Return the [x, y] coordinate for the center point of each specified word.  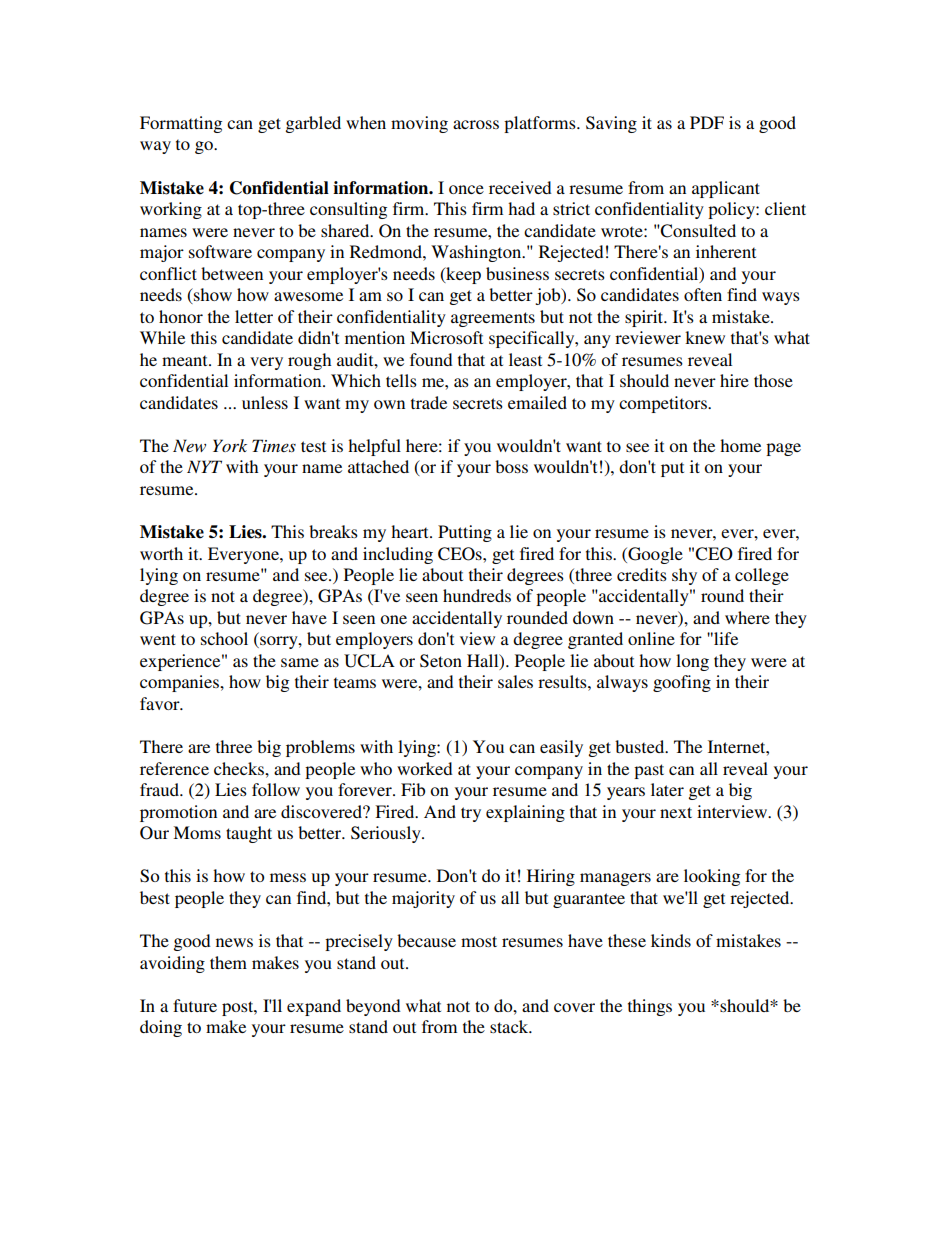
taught [249, 834]
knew [705, 337]
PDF [707, 122]
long [692, 662]
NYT [204, 466]
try [471, 814]
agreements [493, 319]
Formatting [181, 124]
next [676, 812]
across [476, 124]
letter [254, 316]
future [195, 1005]
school [224, 638]
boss [511, 466]
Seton [441, 661]
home [740, 445]
